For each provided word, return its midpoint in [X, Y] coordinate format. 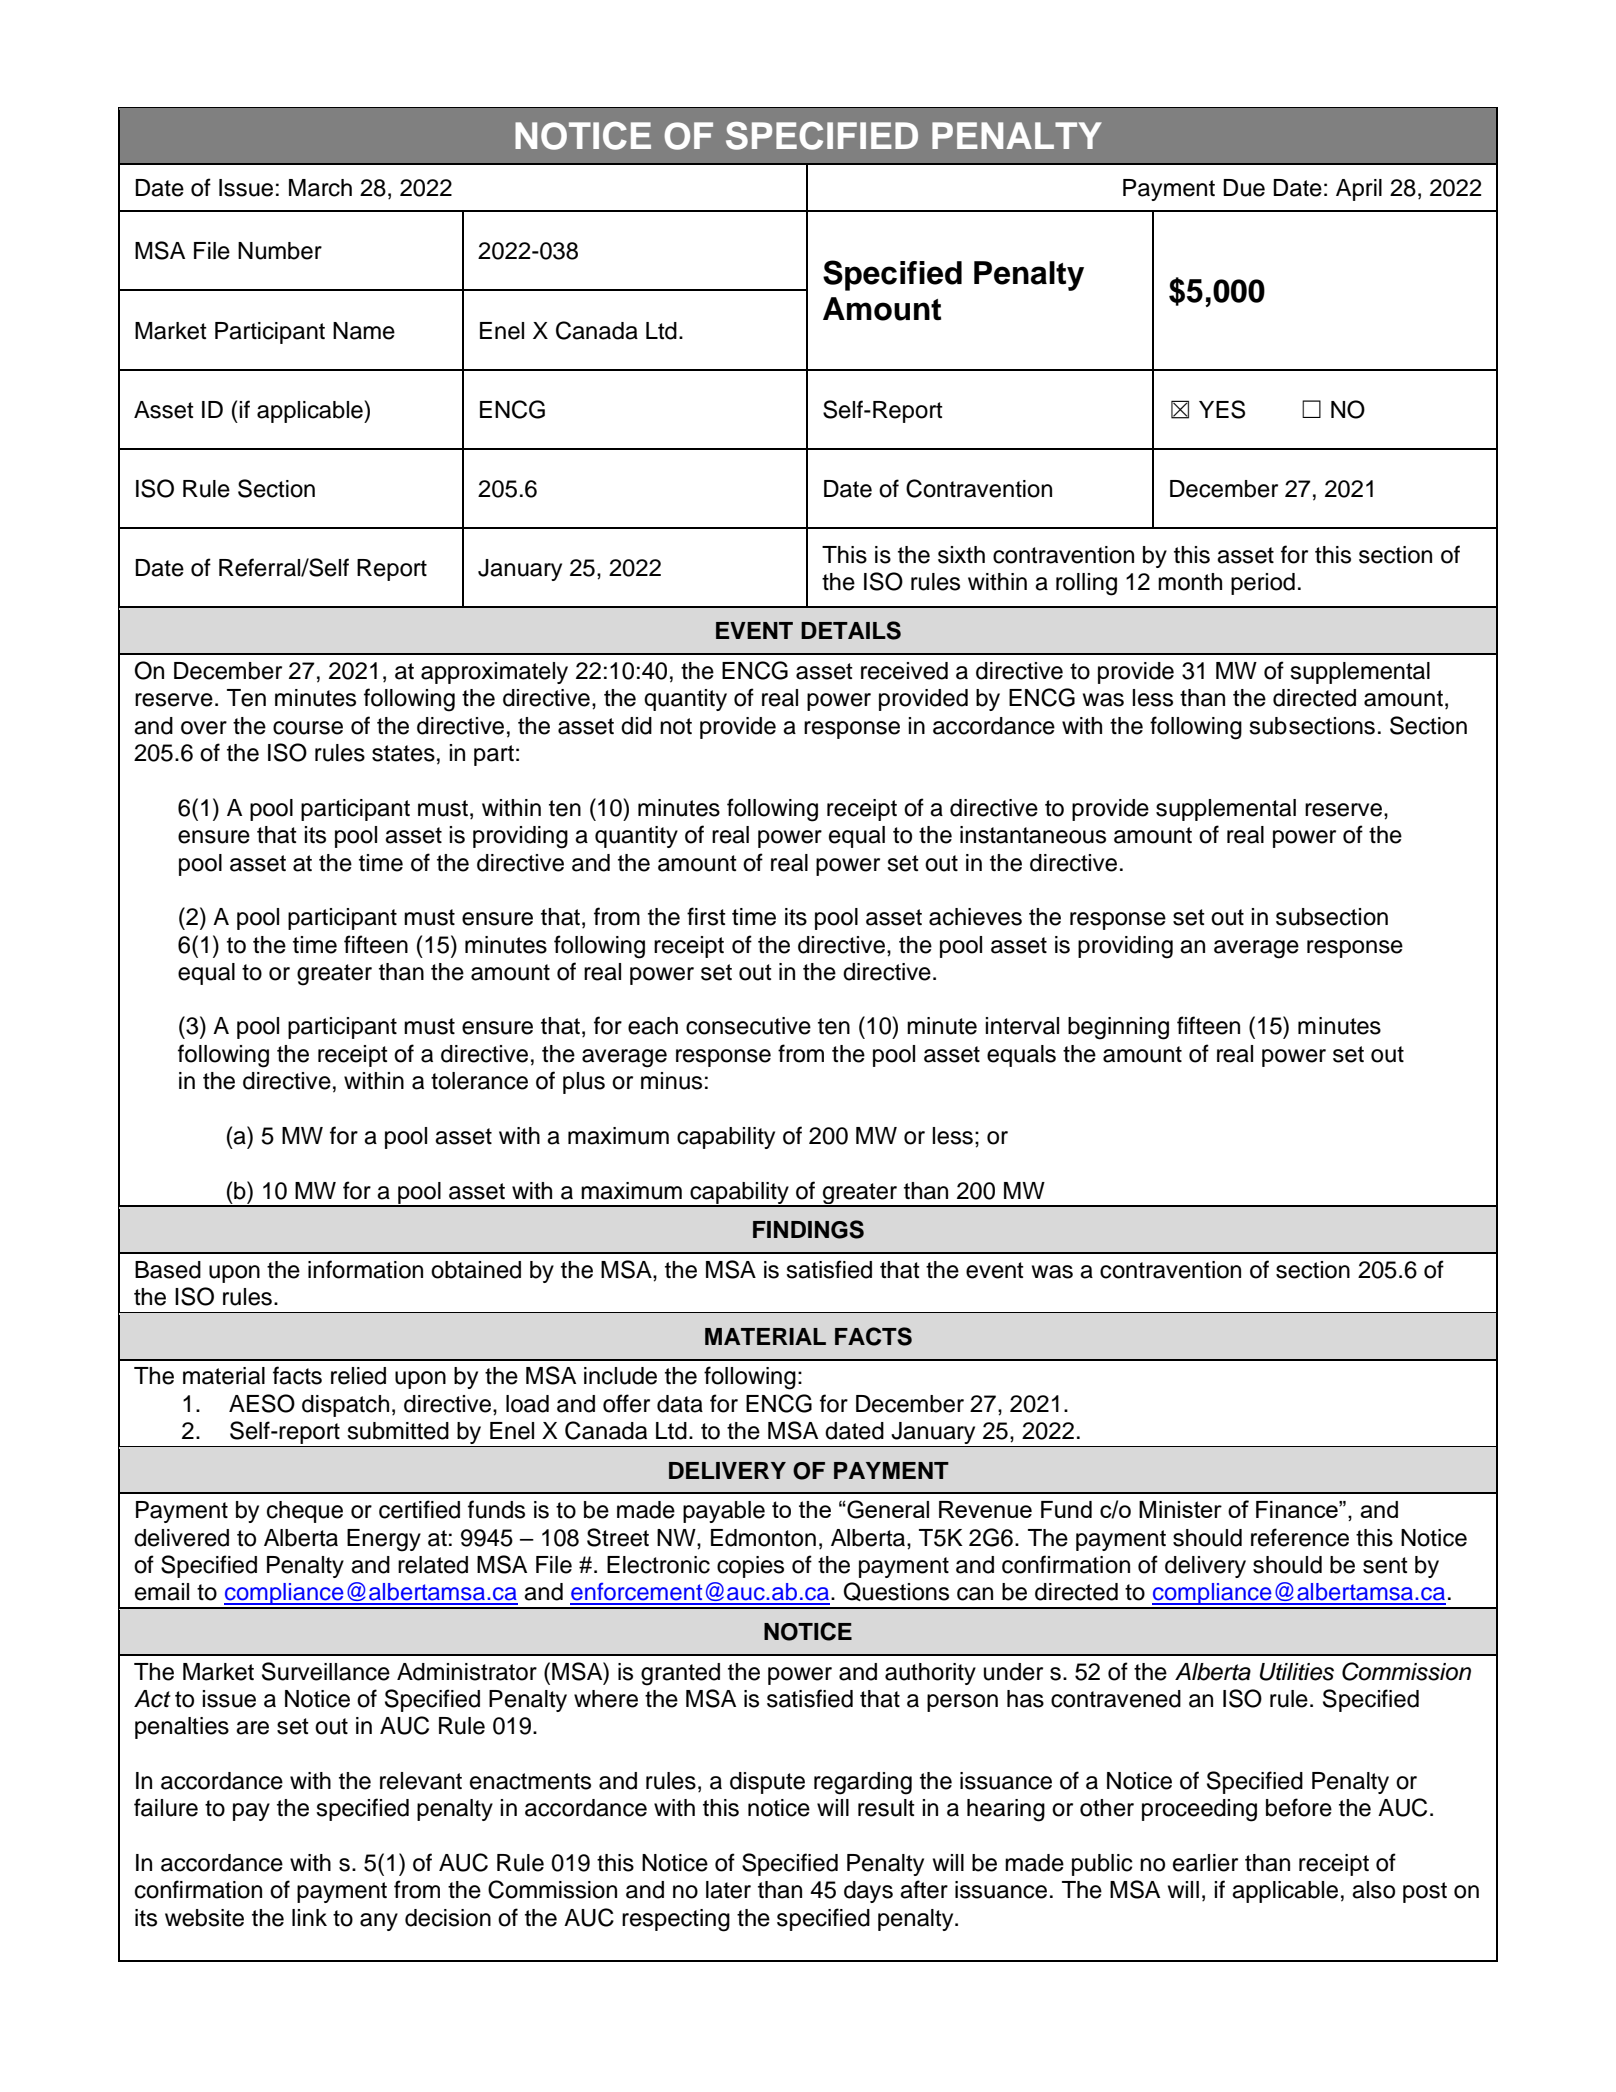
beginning [1118, 1028]
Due [1244, 188]
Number [280, 251]
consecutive [748, 1026]
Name [364, 331]
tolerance [479, 1081]
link [309, 1917]
